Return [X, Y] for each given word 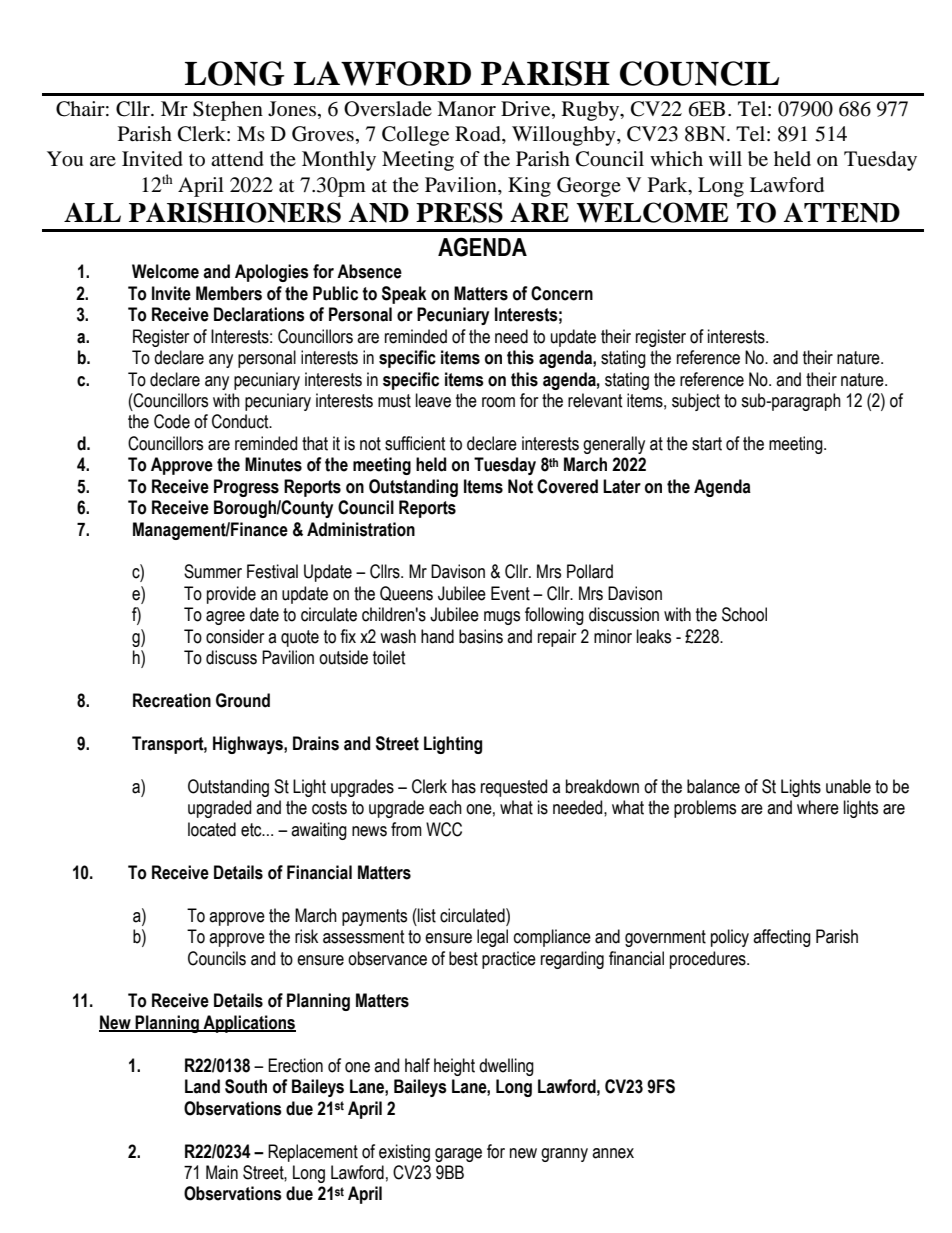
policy [730, 938]
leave [433, 400]
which [676, 158]
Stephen [228, 111]
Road [479, 135]
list [426, 915]
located [212, 829]
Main [222, 1172]
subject [696, 402]
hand [437, 636]
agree [225, 618]
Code [172, 421]
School [744, 614]
